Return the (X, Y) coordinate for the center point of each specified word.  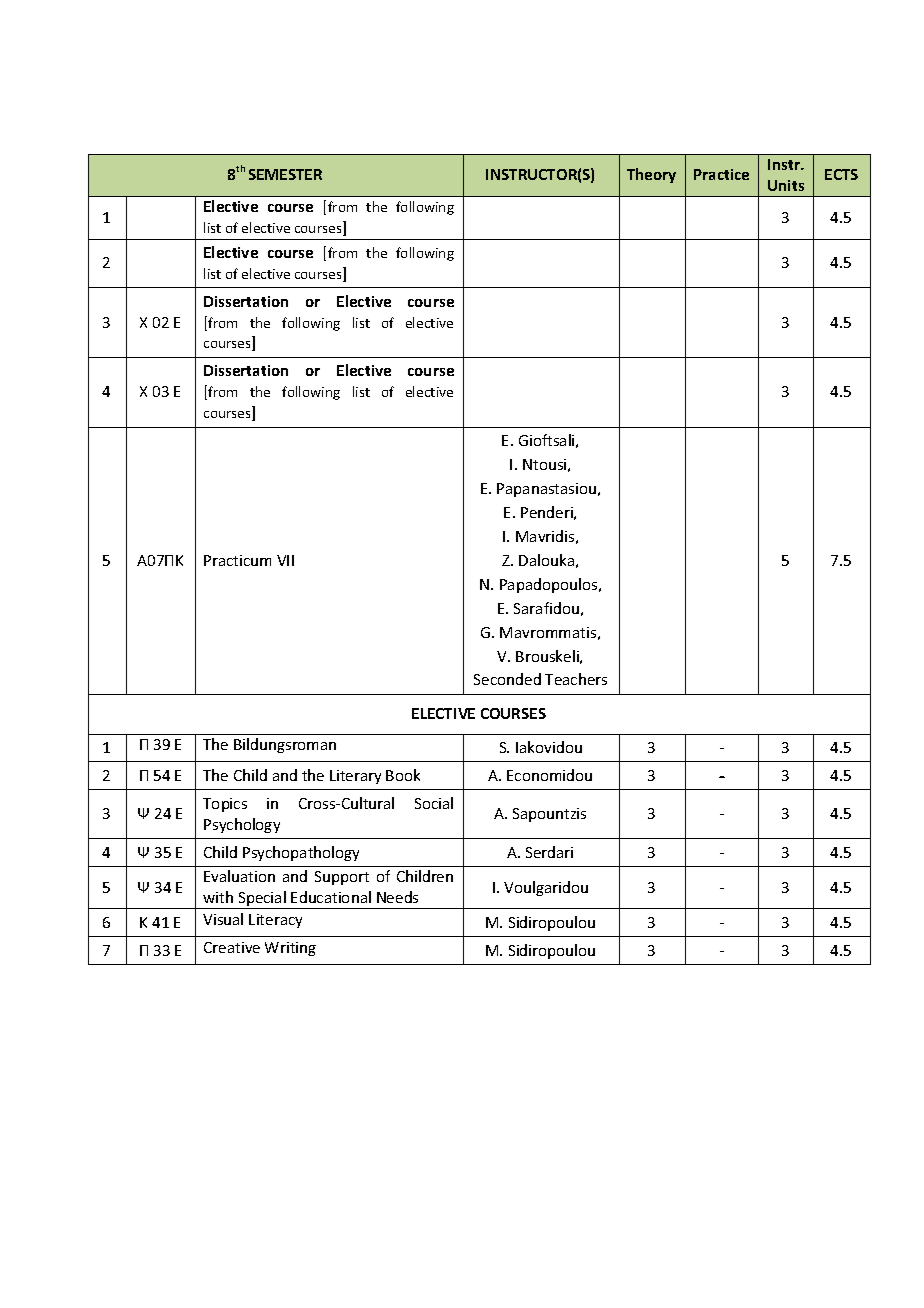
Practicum (237, 560)
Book (403, 775)
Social (434, 803)
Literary (355, 777)
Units (786, 185)
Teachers (576, 679)
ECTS (841, 174)
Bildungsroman (285, 745)
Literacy (275, 921)
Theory (651, 175)
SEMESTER (285, 174)
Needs (397, 897)
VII (285, 560)
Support (342, 878)
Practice (721, 174)
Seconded (507, 679)
